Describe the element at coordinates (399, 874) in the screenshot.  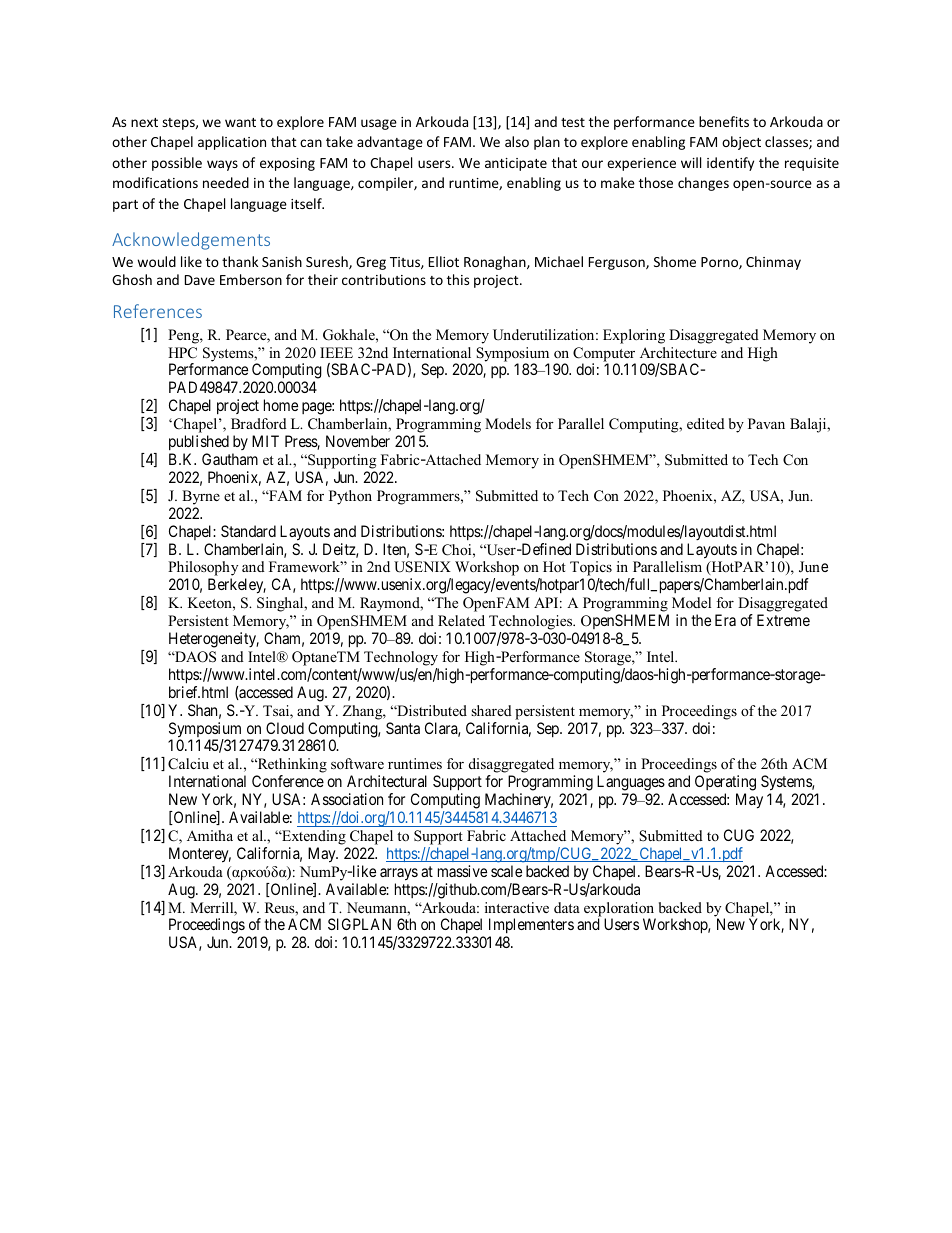
I see `arrays` at that location.
